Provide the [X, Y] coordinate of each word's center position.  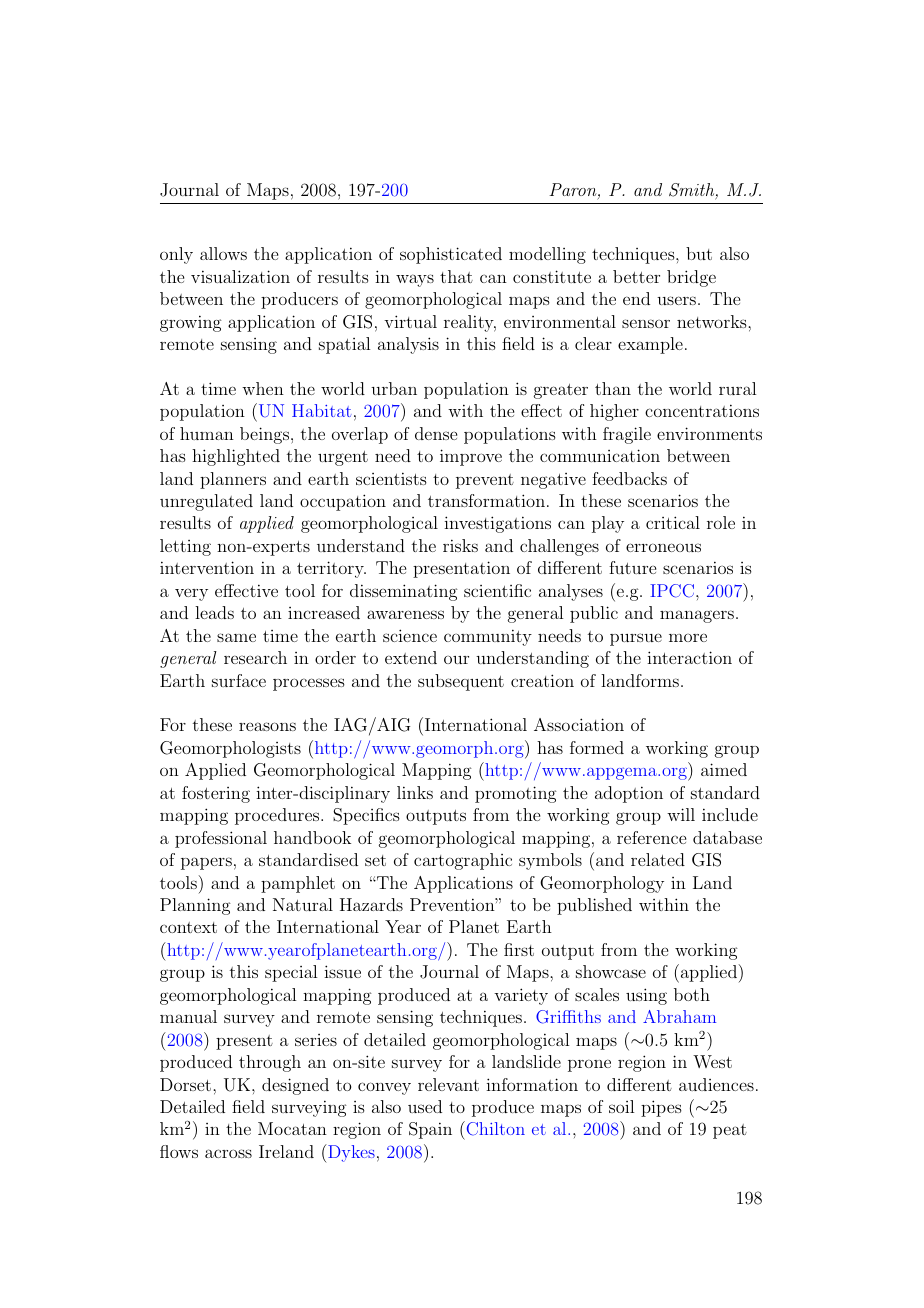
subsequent [461, 682]
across [228, 1153]
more [688, 637]
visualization [240, 276]
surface [239, 680]
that [456, 276]
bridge [691, 278]
